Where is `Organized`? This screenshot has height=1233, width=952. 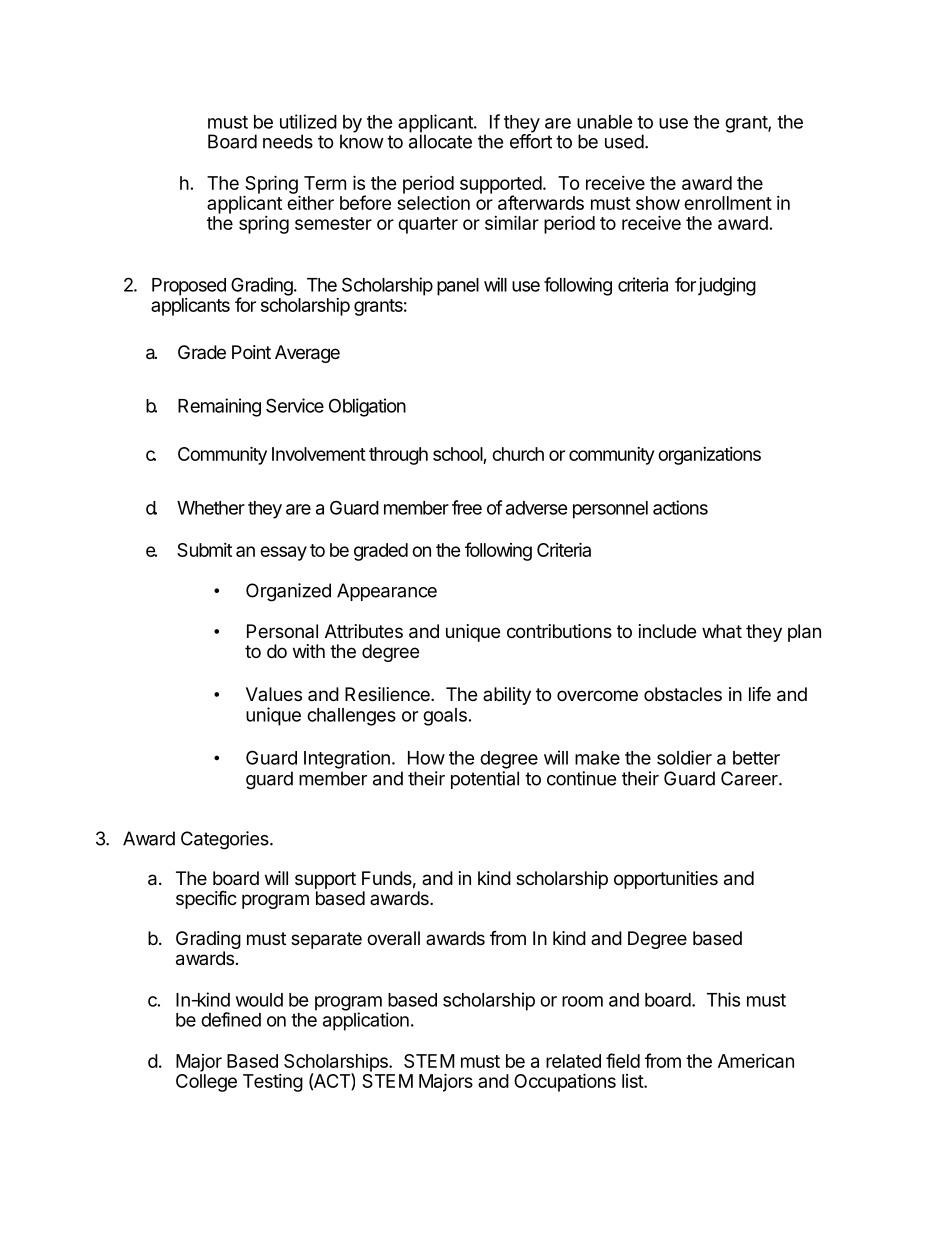 Organized is located at coordinates (288, 592).
